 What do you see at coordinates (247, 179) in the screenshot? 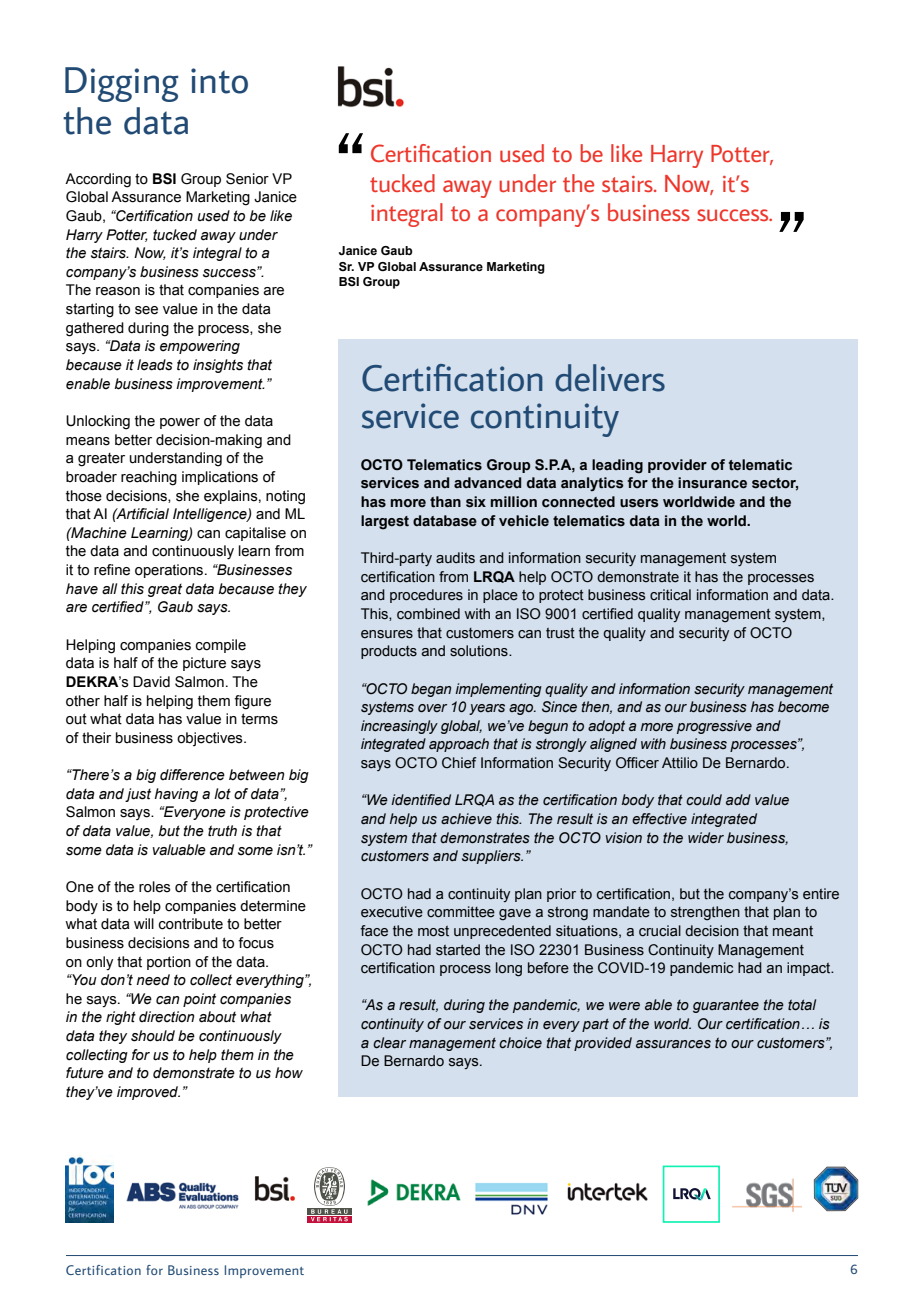
I see `Senior` at bounding box center [247, 179].
